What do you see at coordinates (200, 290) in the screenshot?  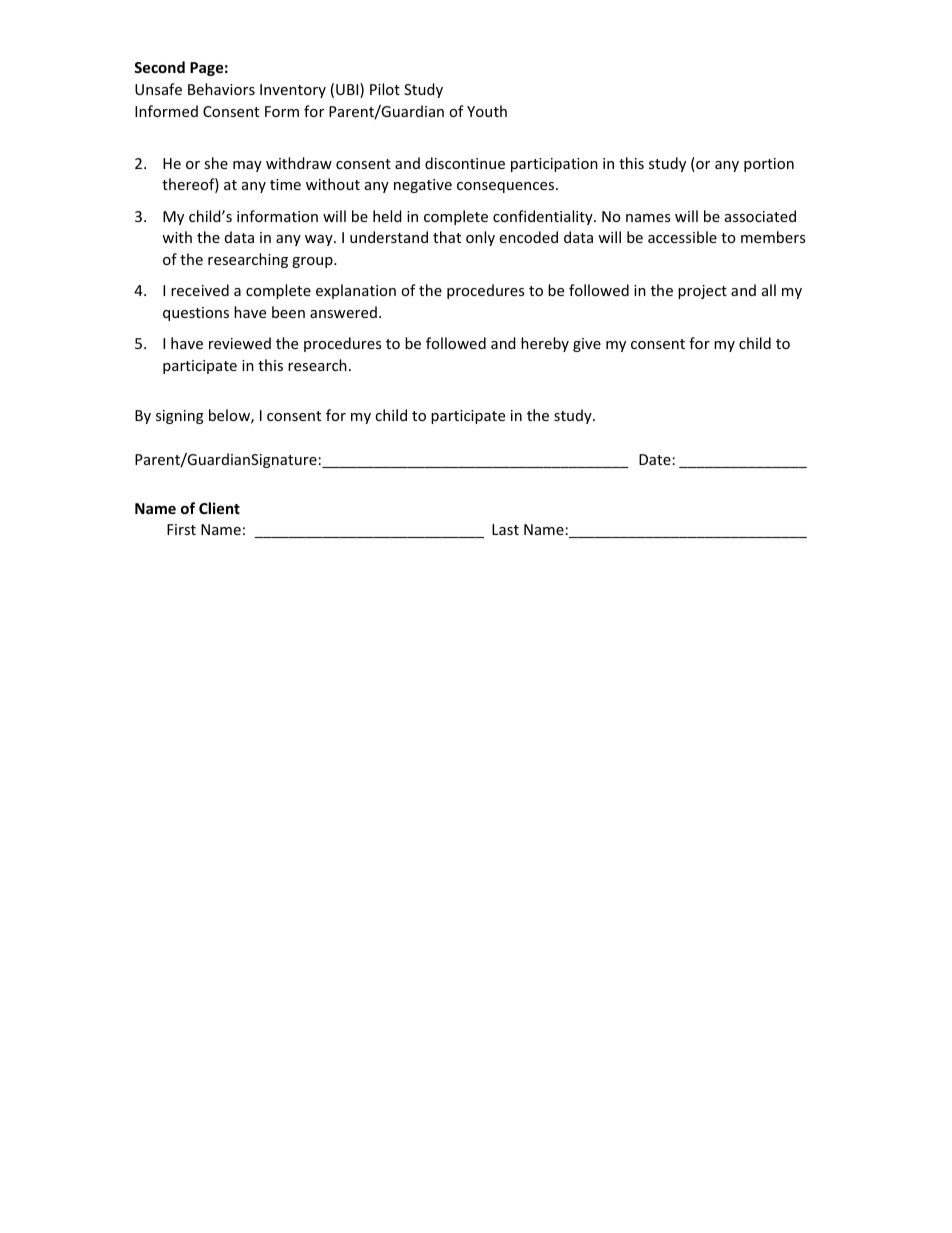 I see `received` at bounding box center [200, 290].
